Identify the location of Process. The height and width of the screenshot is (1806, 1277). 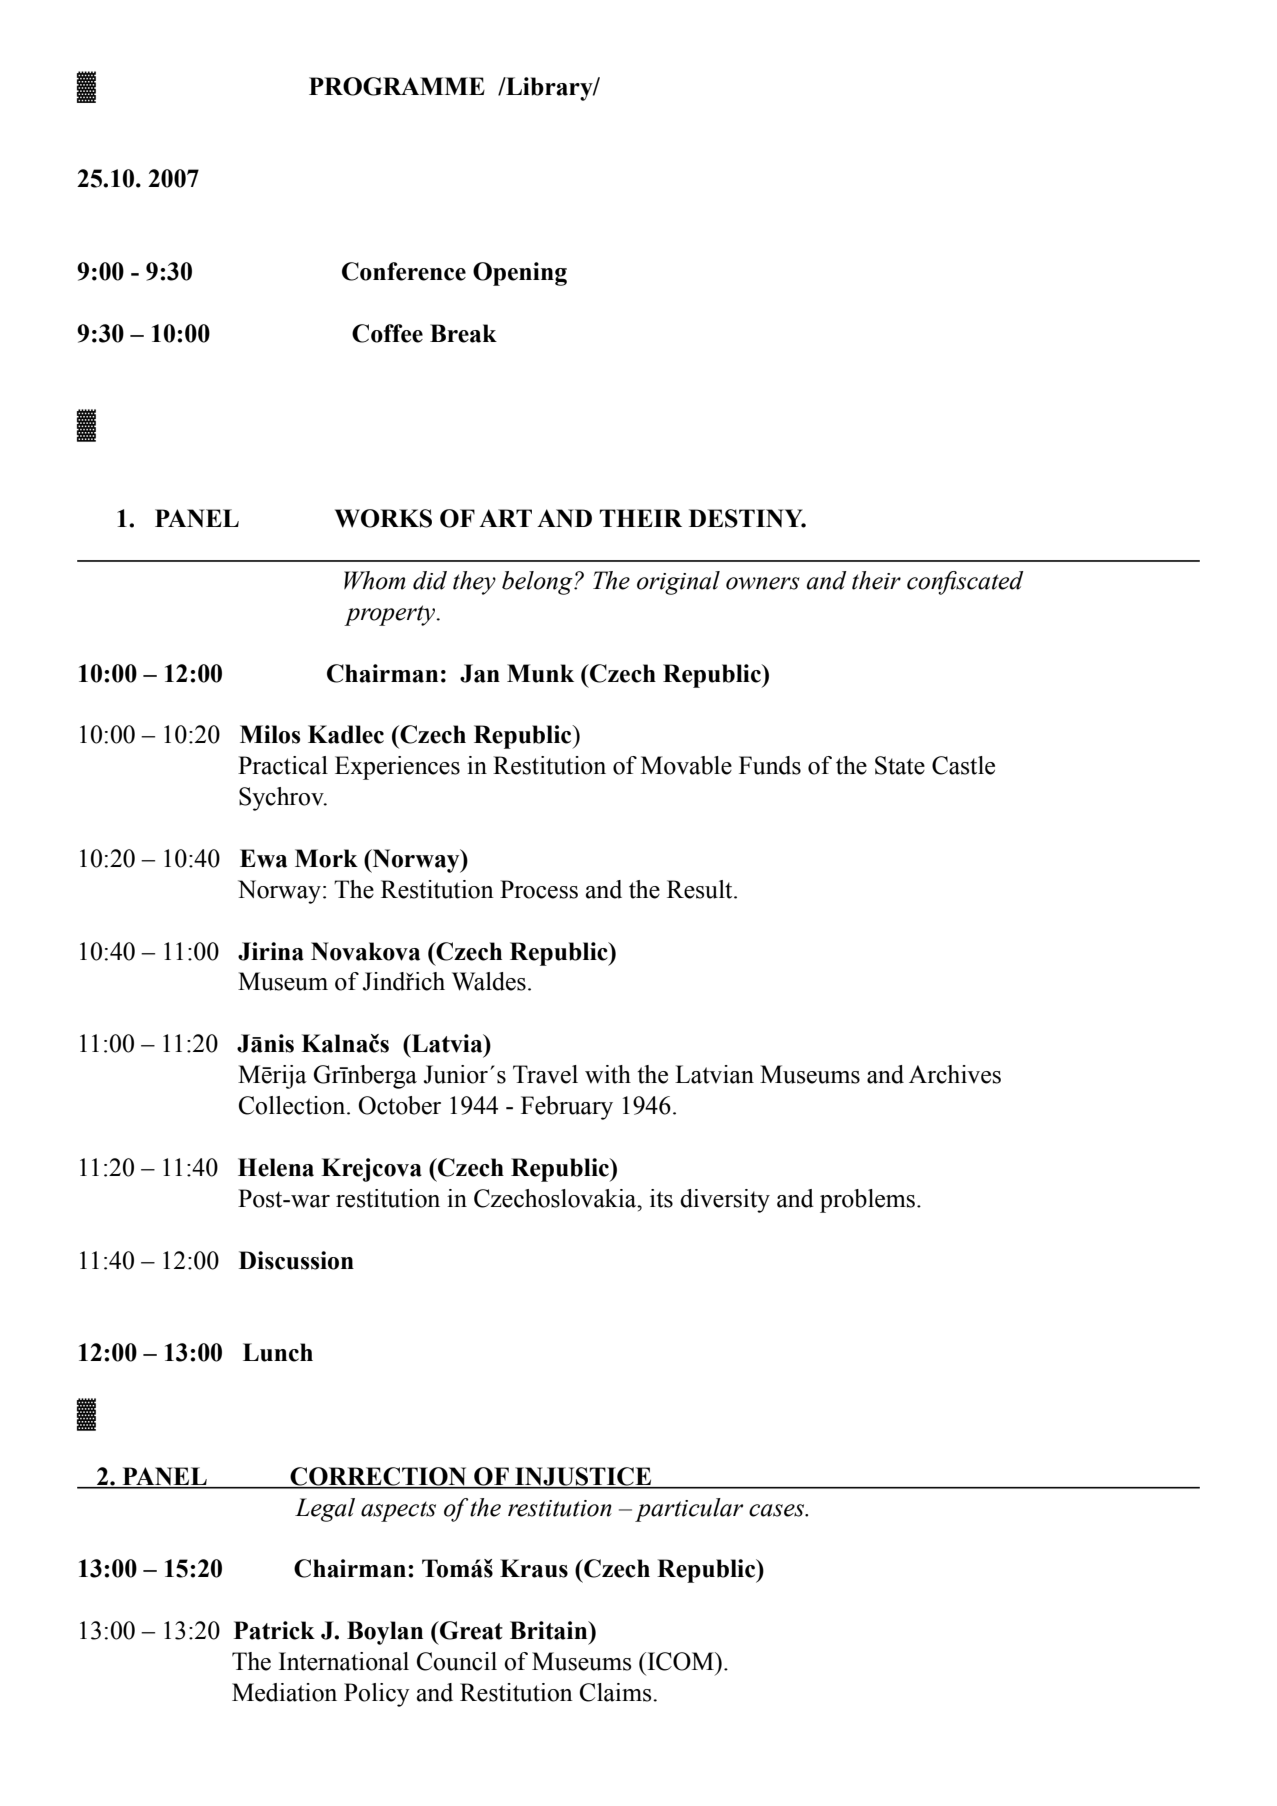
(539, 889).
